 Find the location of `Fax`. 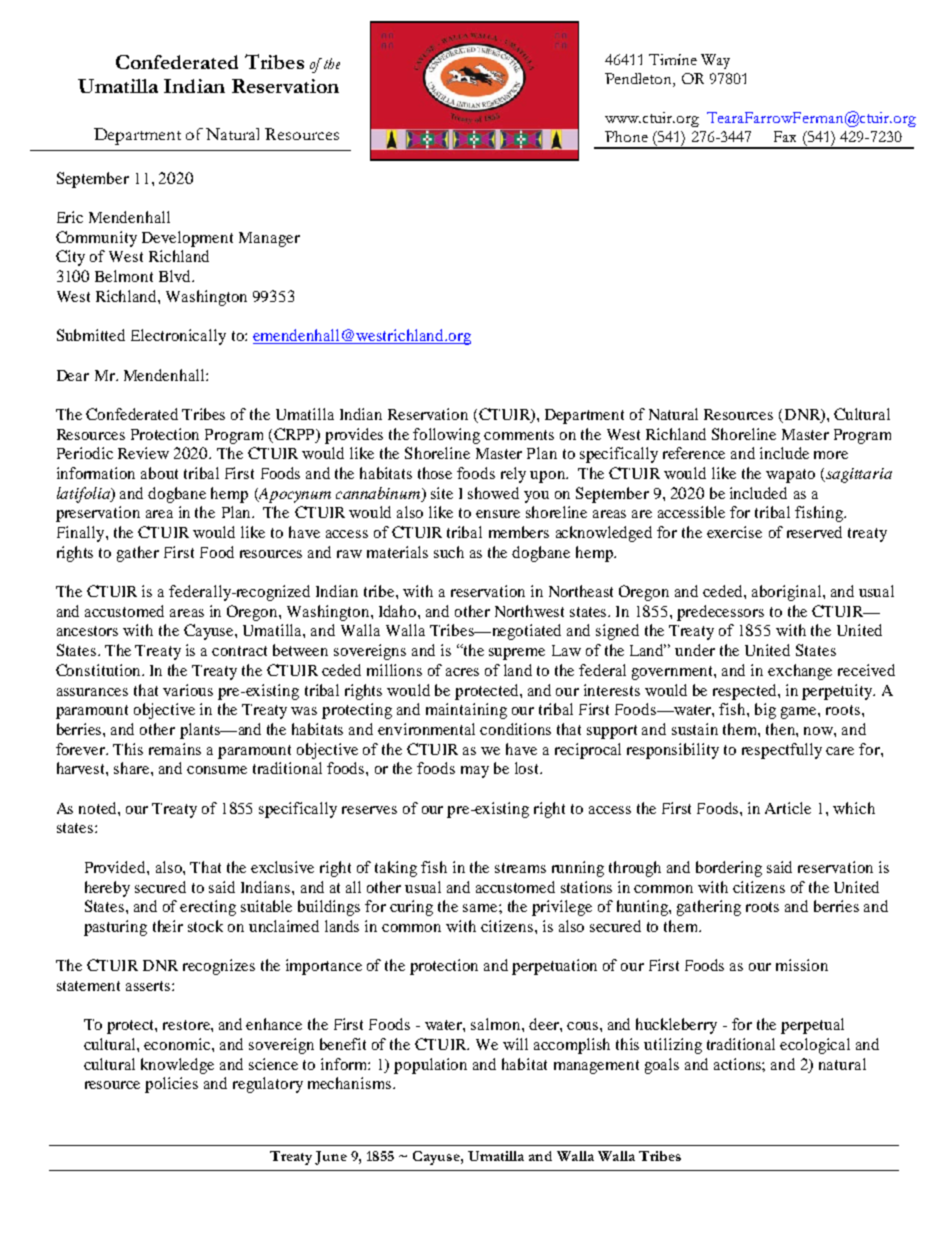

Fax is located at coordinates (785, 136).
